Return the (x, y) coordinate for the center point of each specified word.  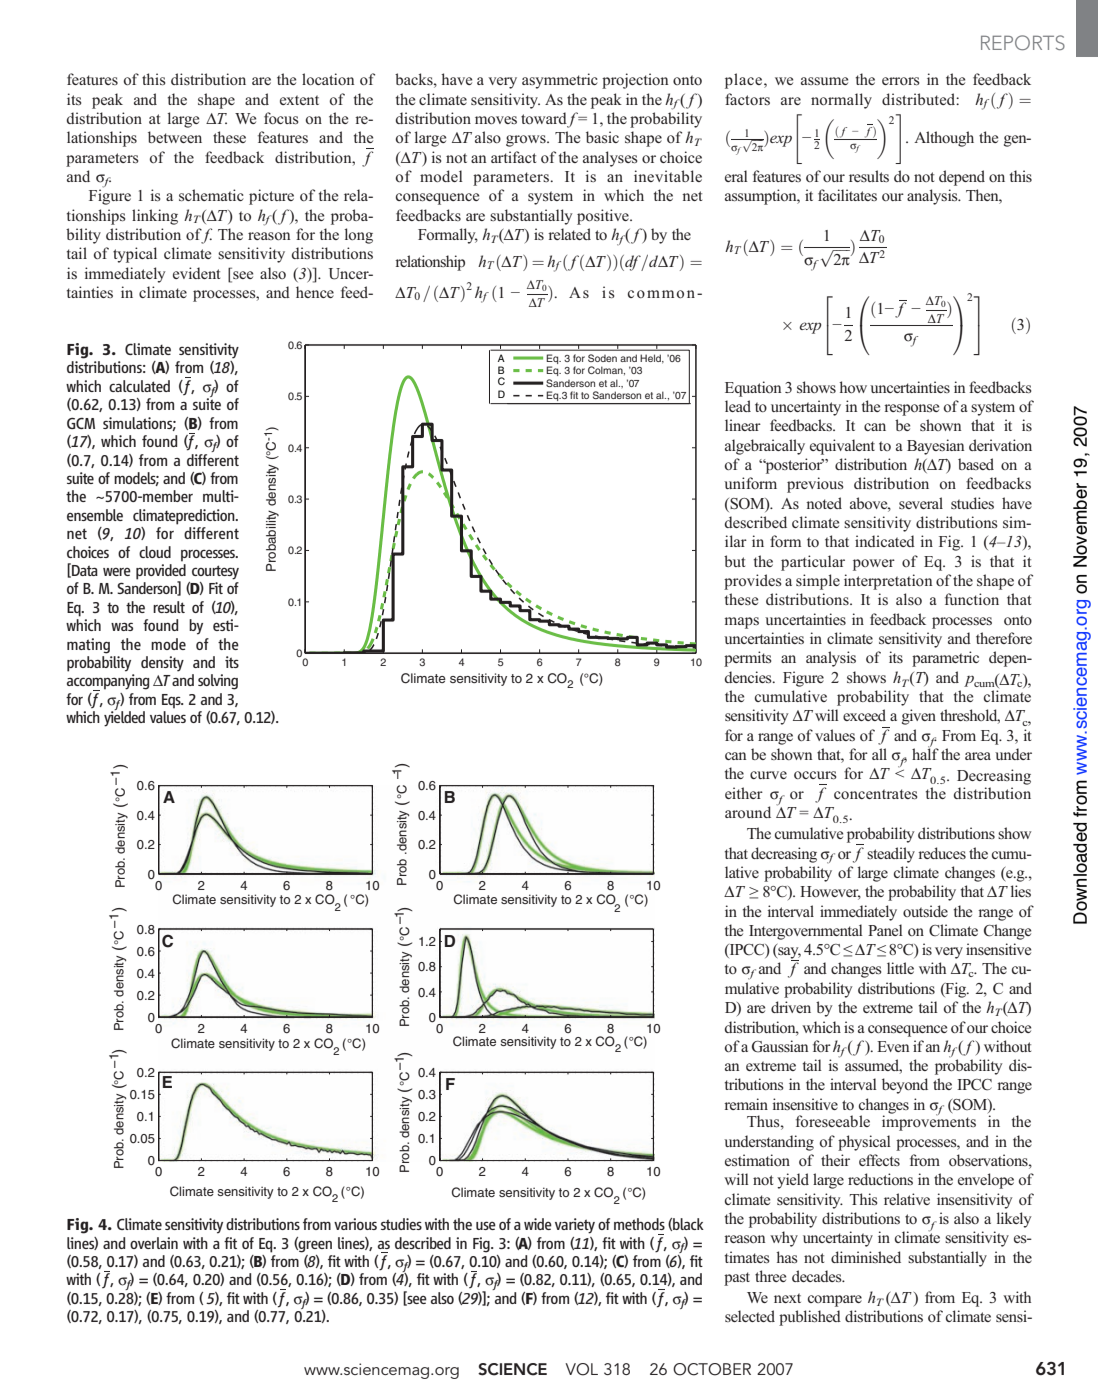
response (911, 410)
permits (748, 659)
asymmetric (560, 81)
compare (835, 1301)
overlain (154, 1243)
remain (746, 1104)
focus (281, 118)
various (355, 1224)
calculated (139, 386)
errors (901, 81)
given (919, 717)
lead (738, 406)
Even (893, 1046)
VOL (581, 1369)
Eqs (172, 701)
